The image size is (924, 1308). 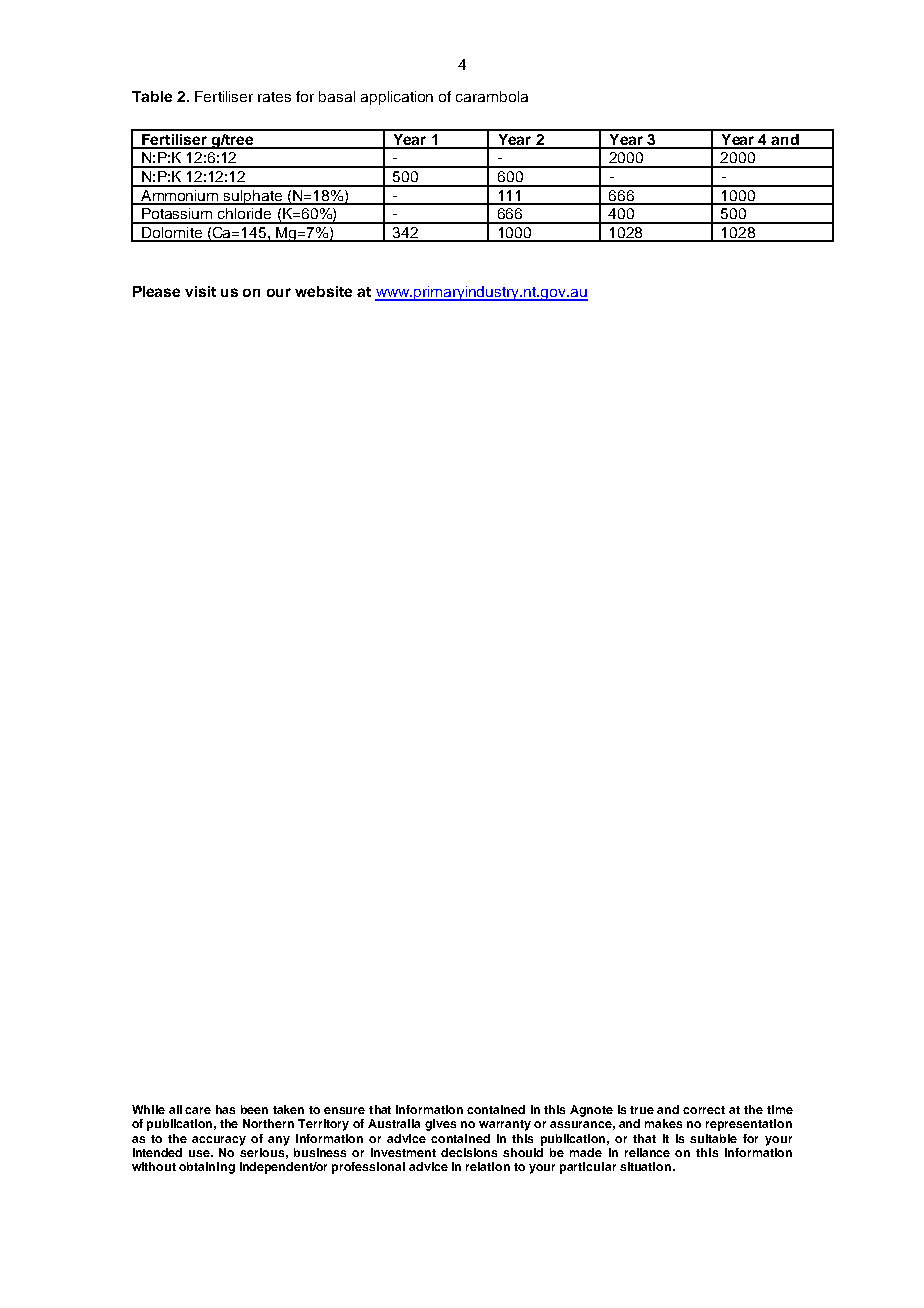 I want to click on application, so click(x=397, y=98).
